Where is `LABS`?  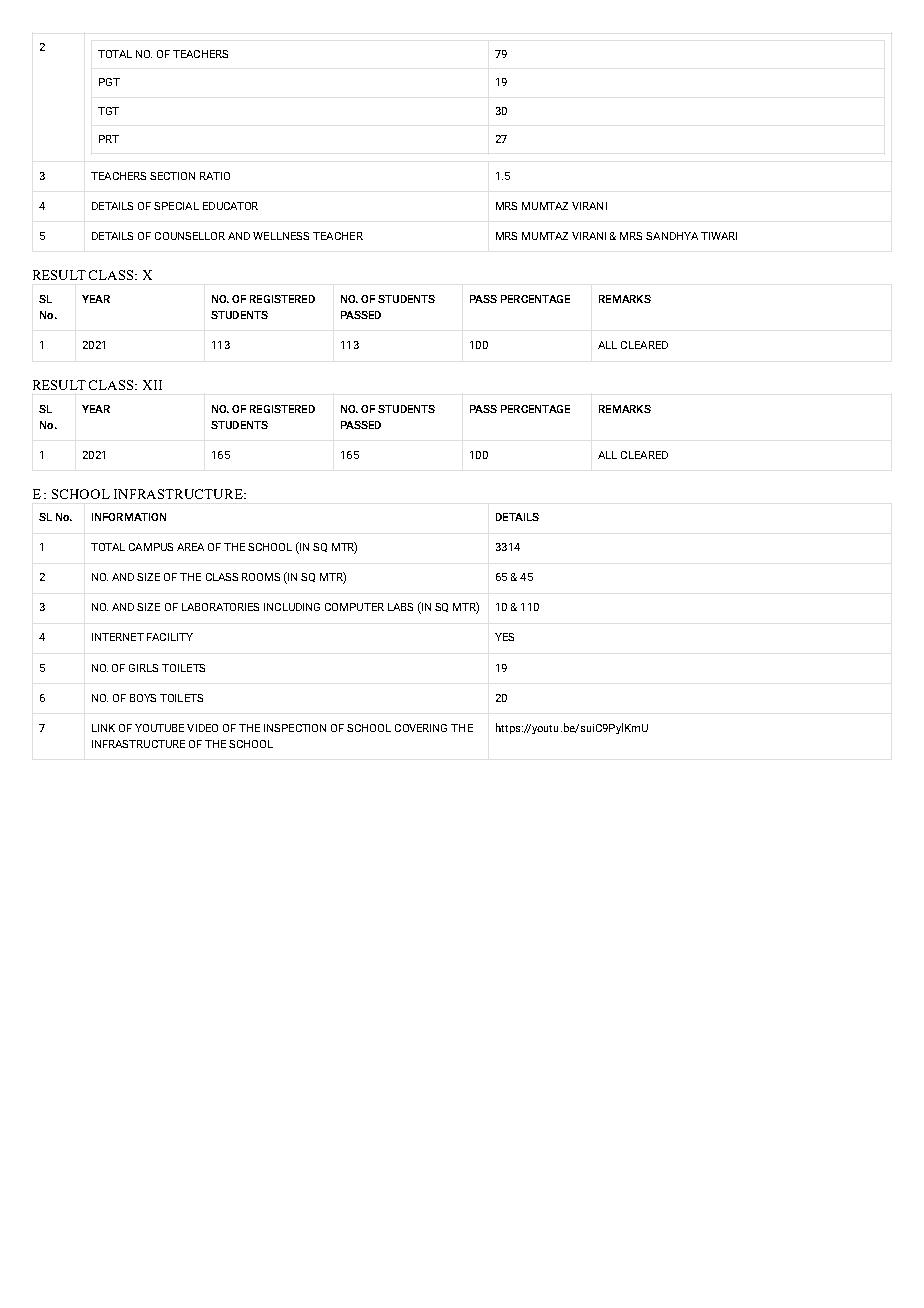
LABS is located at coordinates (400, 607).
